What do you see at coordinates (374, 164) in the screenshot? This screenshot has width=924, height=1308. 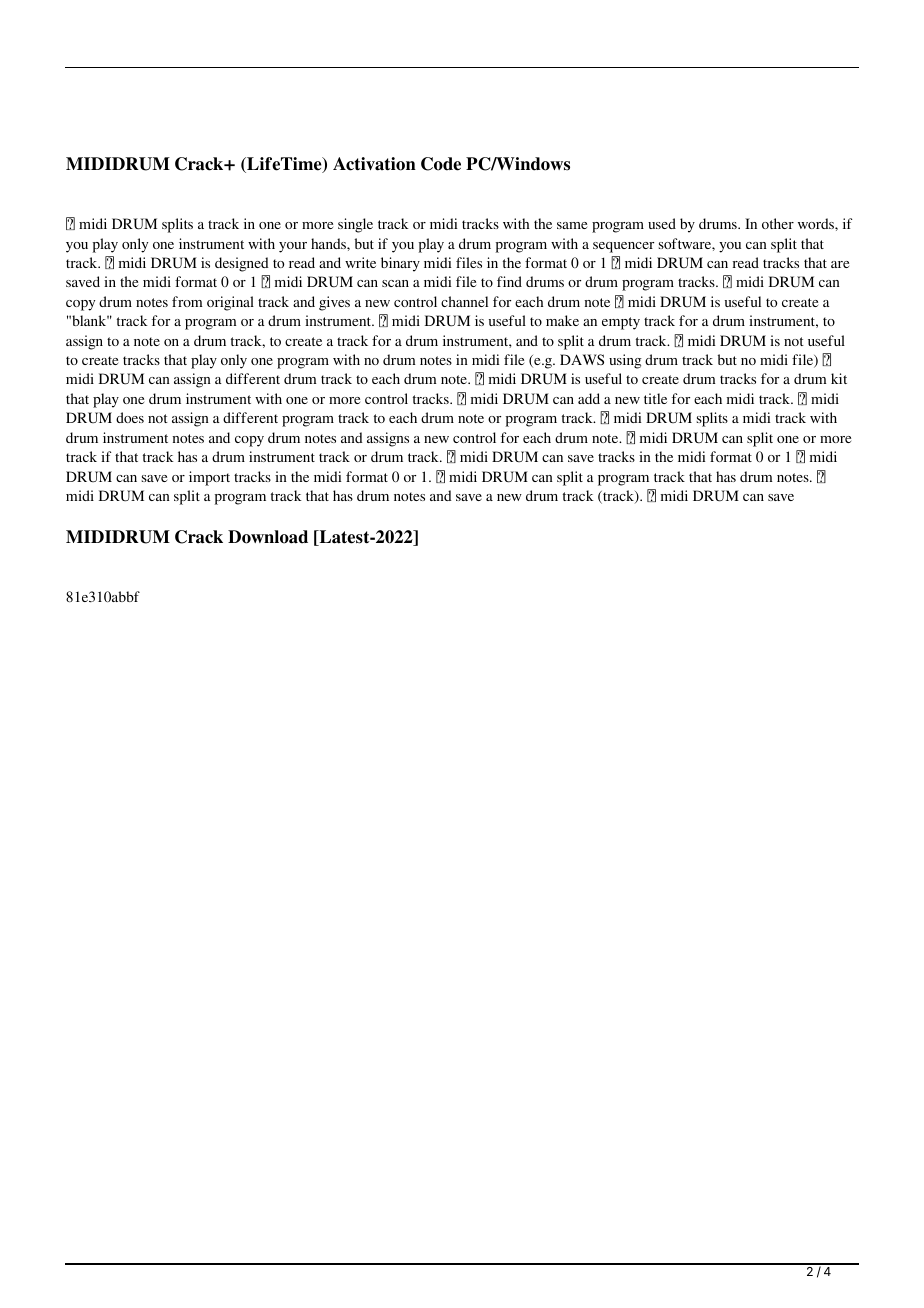 I see `Activation` at bounding box center [374, 164].
